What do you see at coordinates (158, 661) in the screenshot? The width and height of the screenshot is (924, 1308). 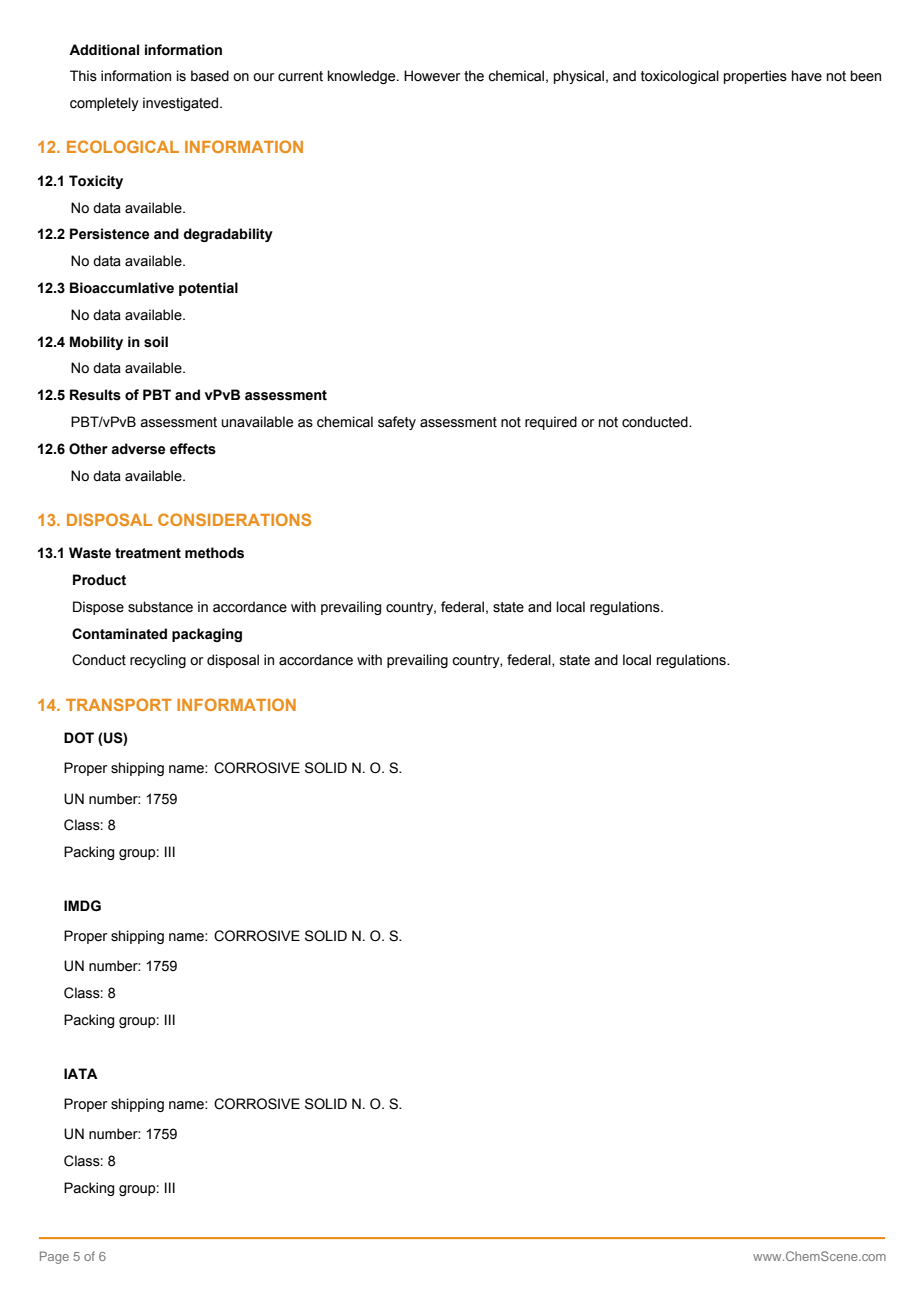 I see `recycling` at bounding box center [158, 661].
